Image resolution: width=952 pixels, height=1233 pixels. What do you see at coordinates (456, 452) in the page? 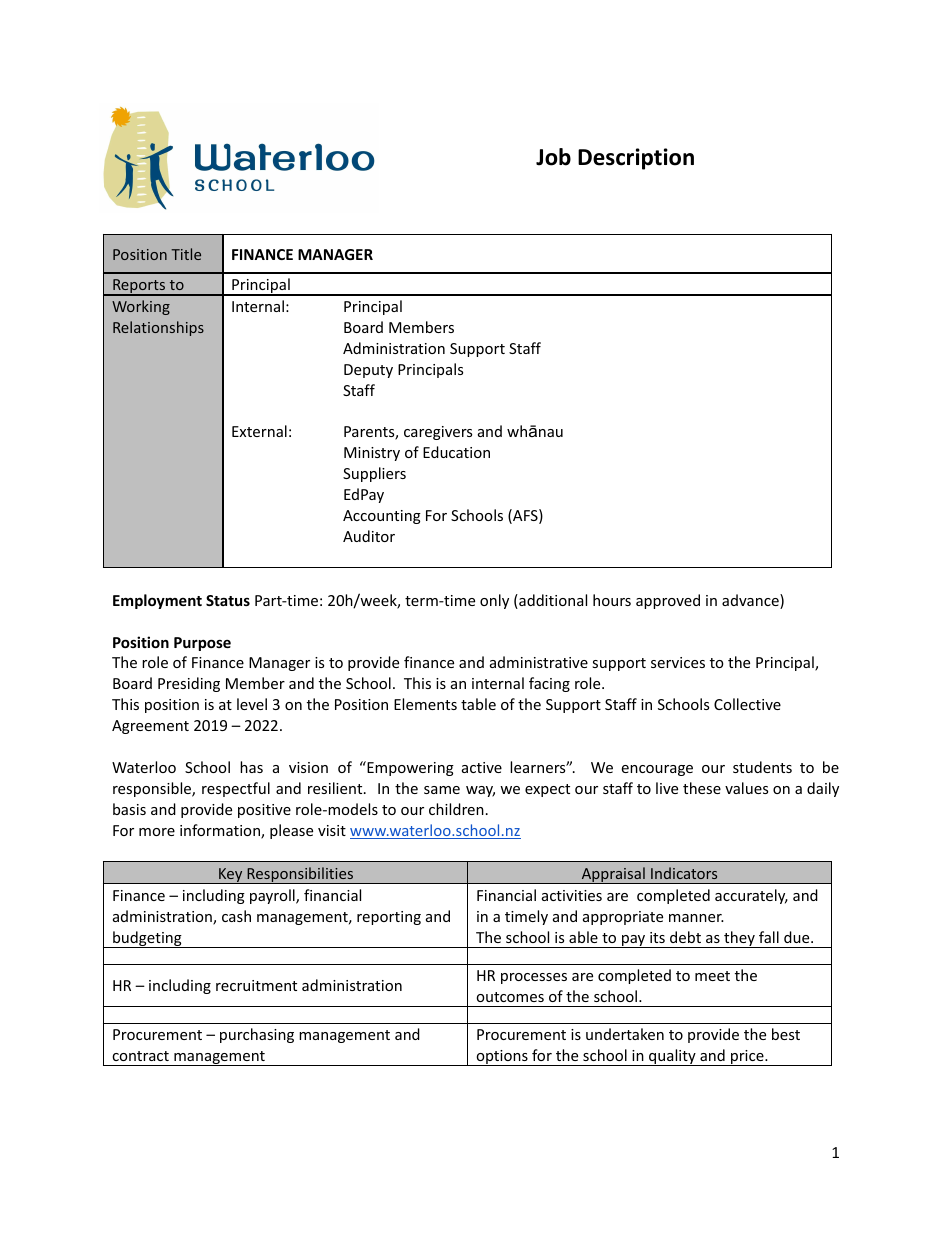
I see `Education` at bounding box center [456, 452].
